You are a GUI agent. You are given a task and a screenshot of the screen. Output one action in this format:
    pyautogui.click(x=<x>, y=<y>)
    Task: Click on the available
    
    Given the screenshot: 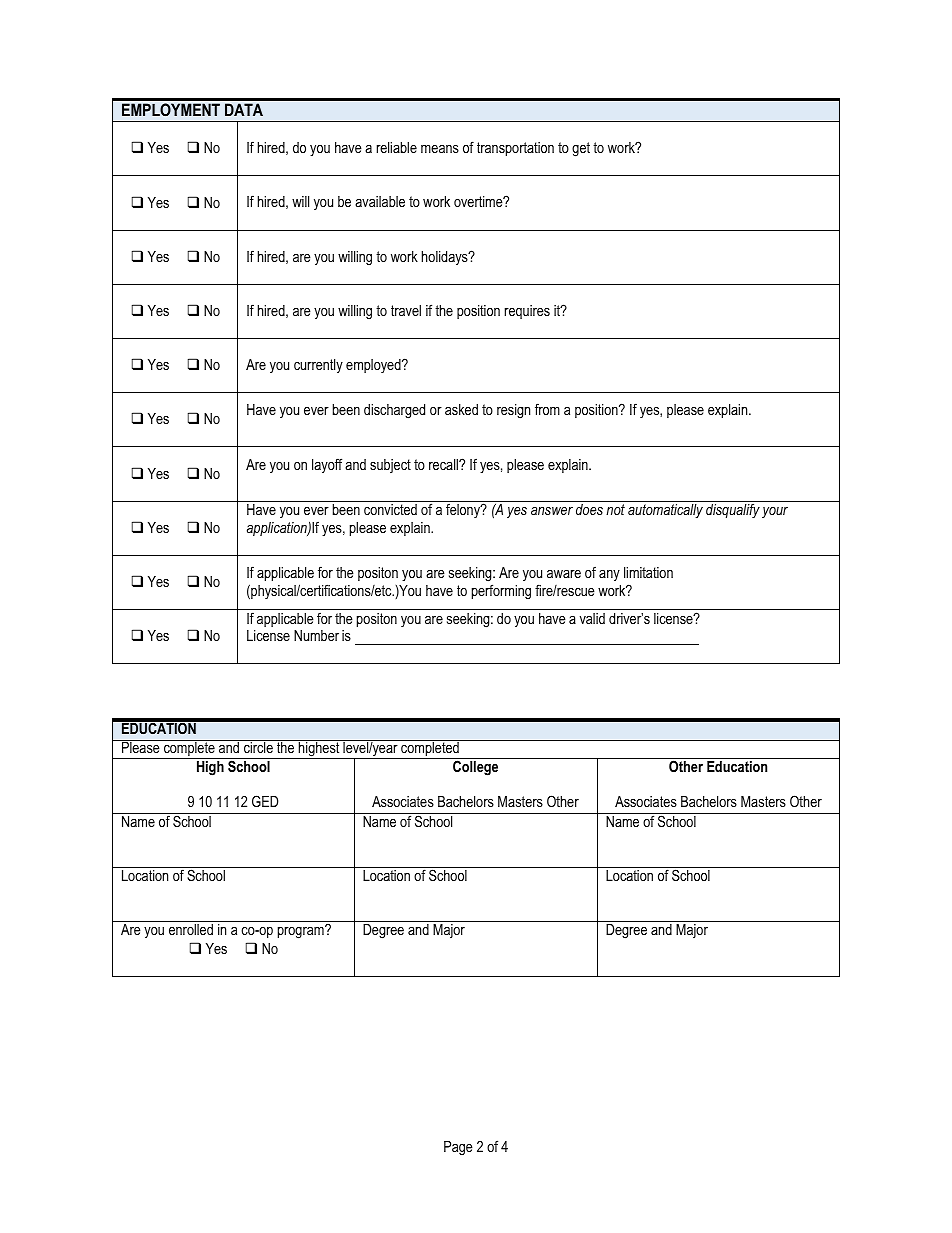 What is the action you would take?
    pyautogui.click(x=380, y=201)
